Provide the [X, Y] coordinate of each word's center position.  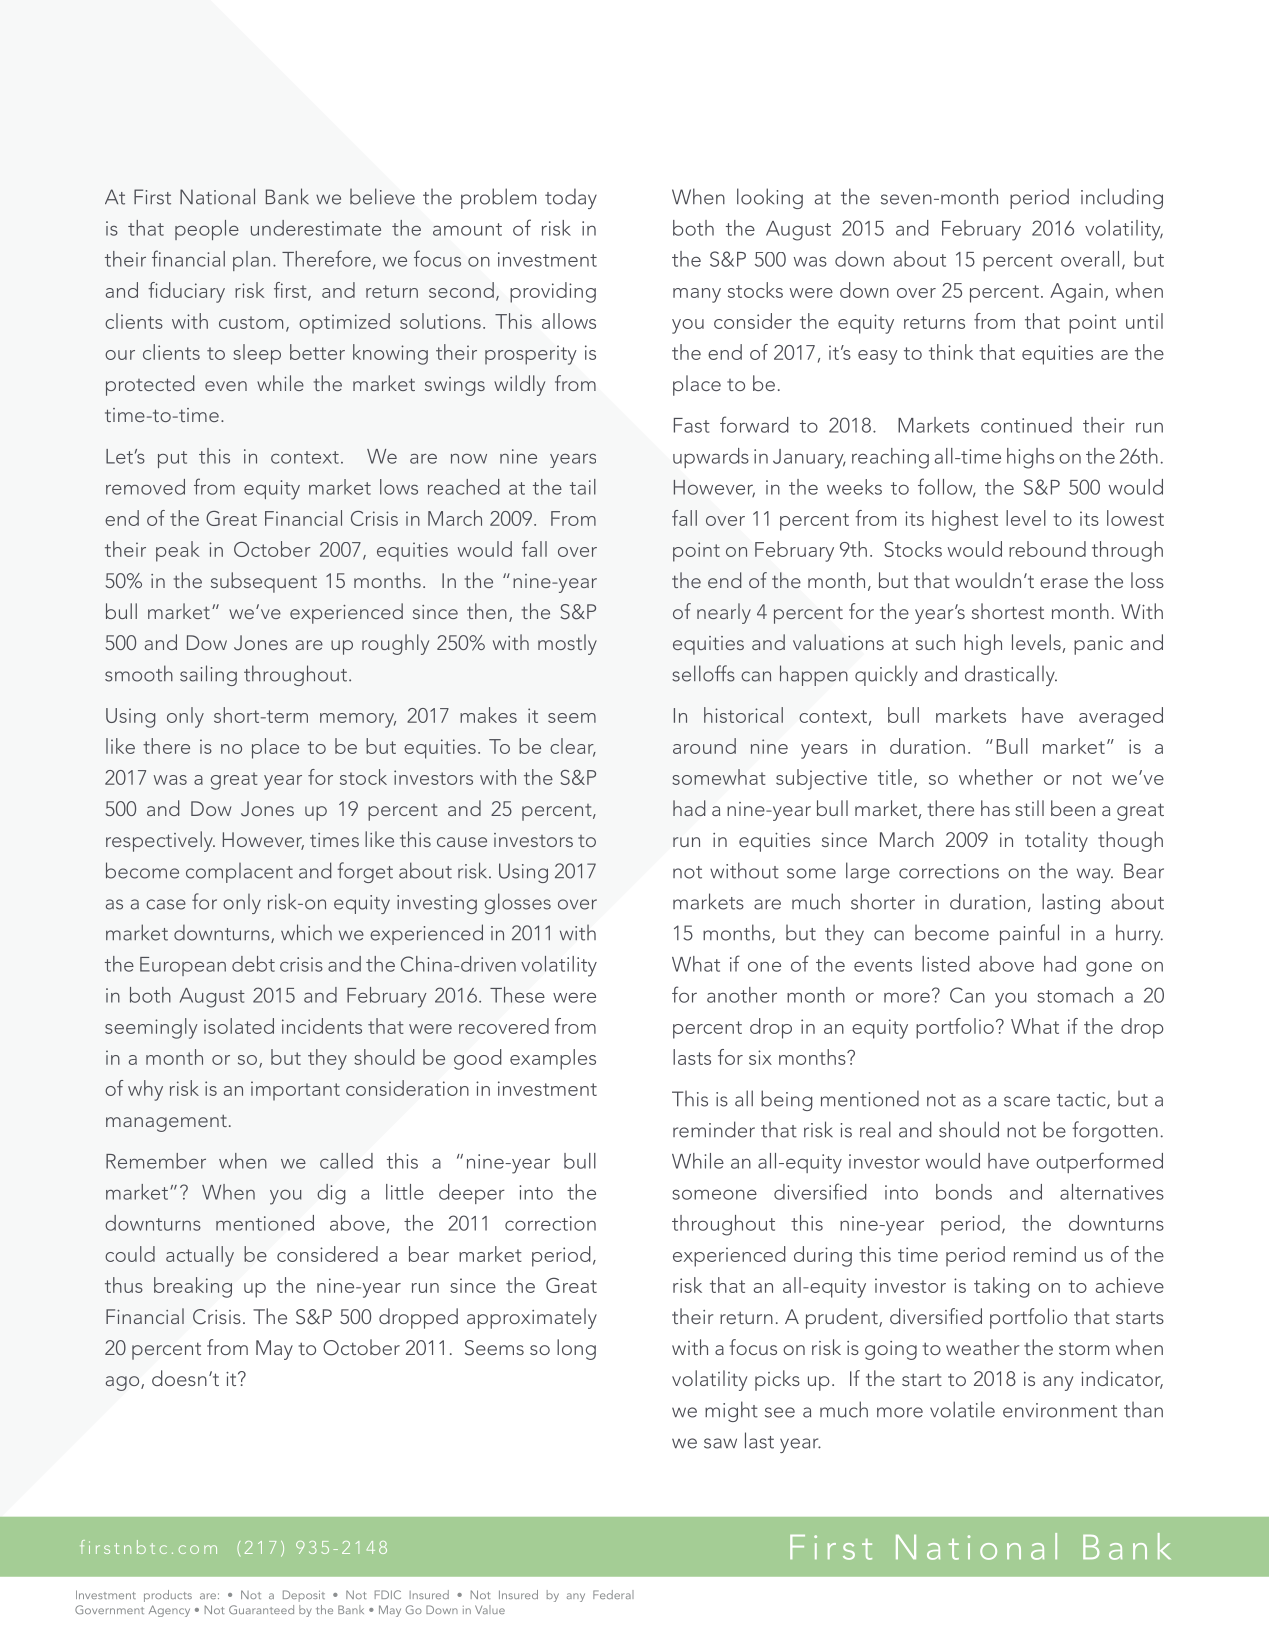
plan [251, 261]
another [742, 995]
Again [1076, 293]
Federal [613, 1594]
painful [1029, 934]
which [306, 932]
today [571, 198]
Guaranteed [261, 1610]
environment [1060, 1410]
